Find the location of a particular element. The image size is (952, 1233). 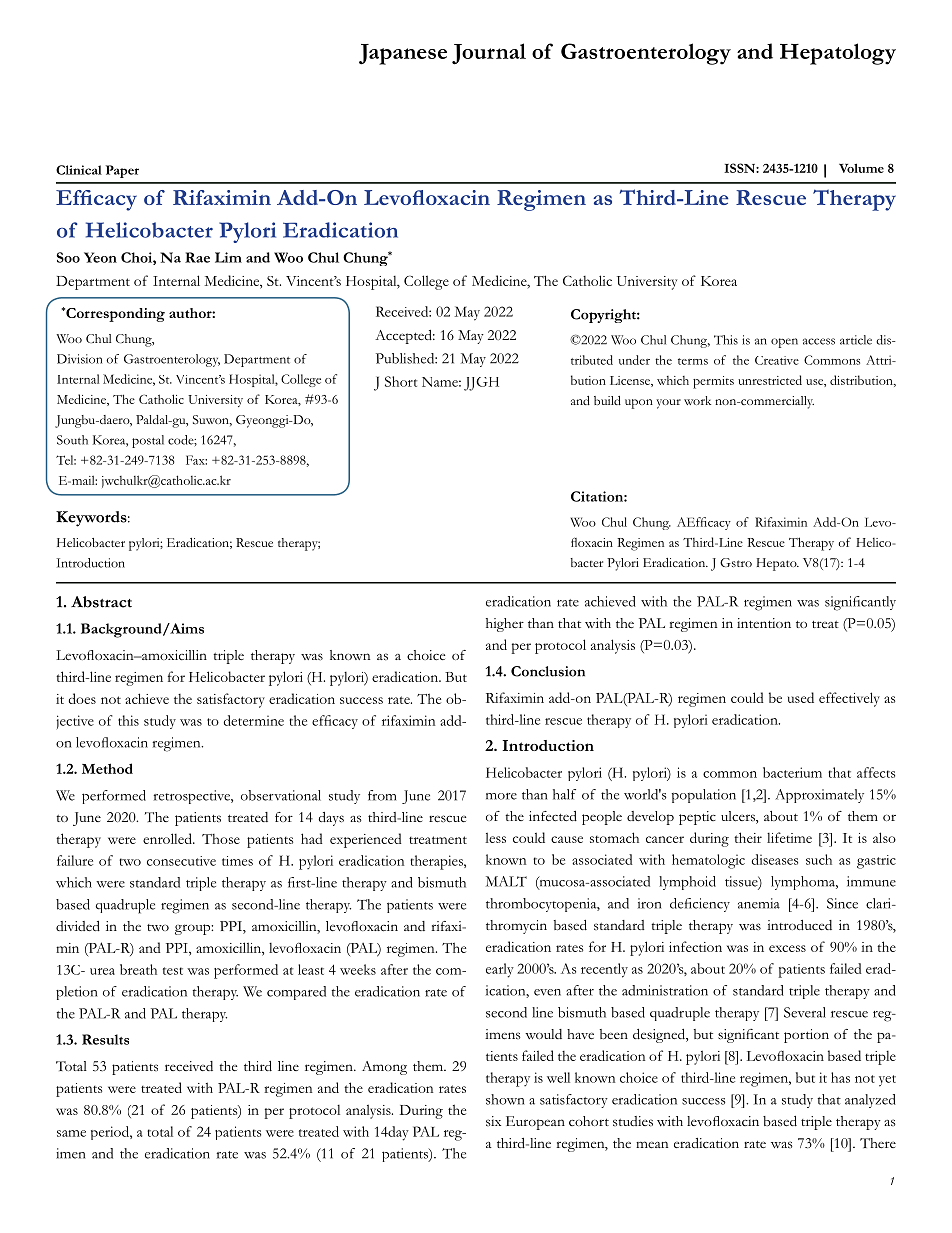

Short is located at coordinates (401, 381).
